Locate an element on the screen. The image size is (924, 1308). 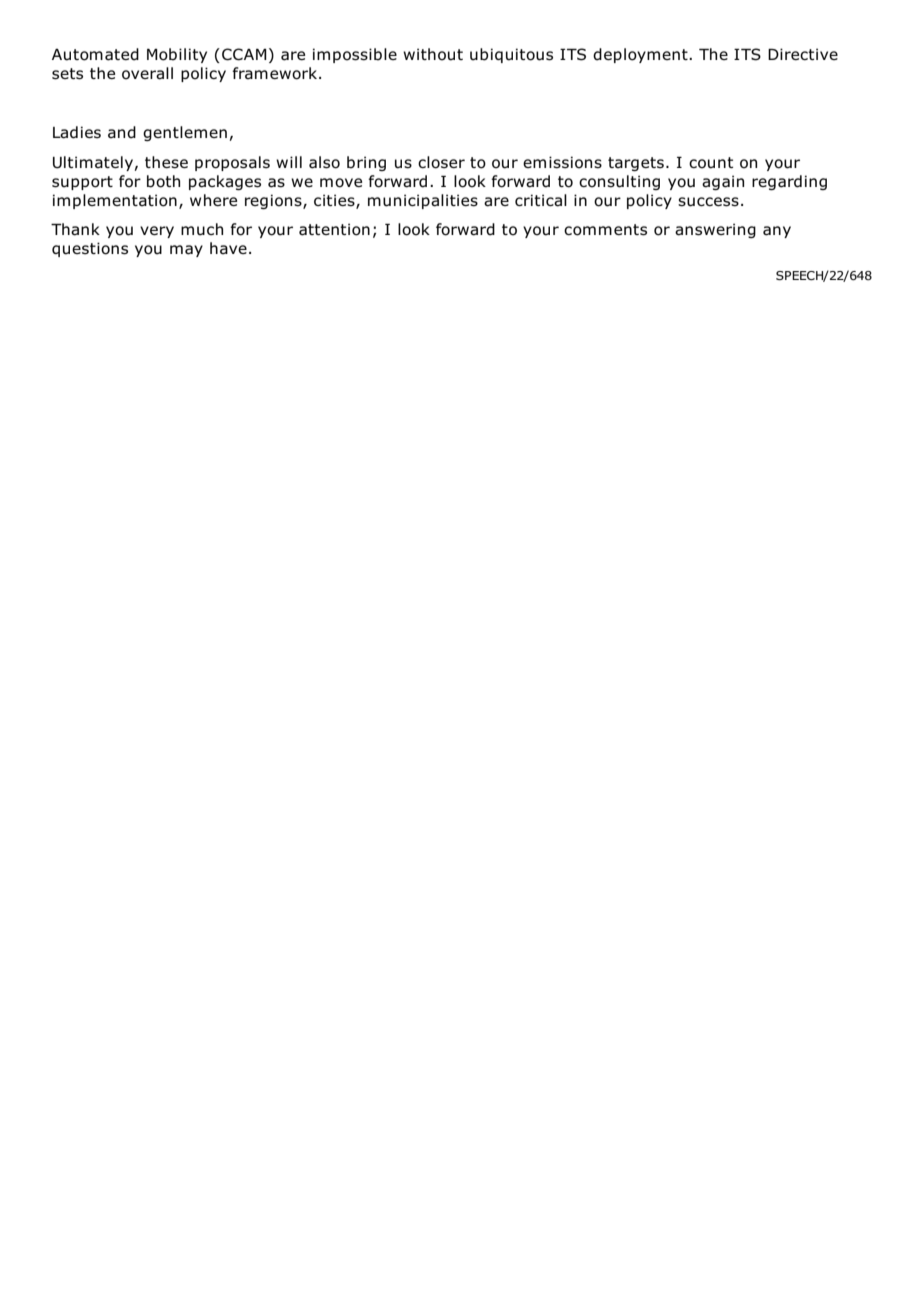
Mobility is located at coordinates (177, 55).
